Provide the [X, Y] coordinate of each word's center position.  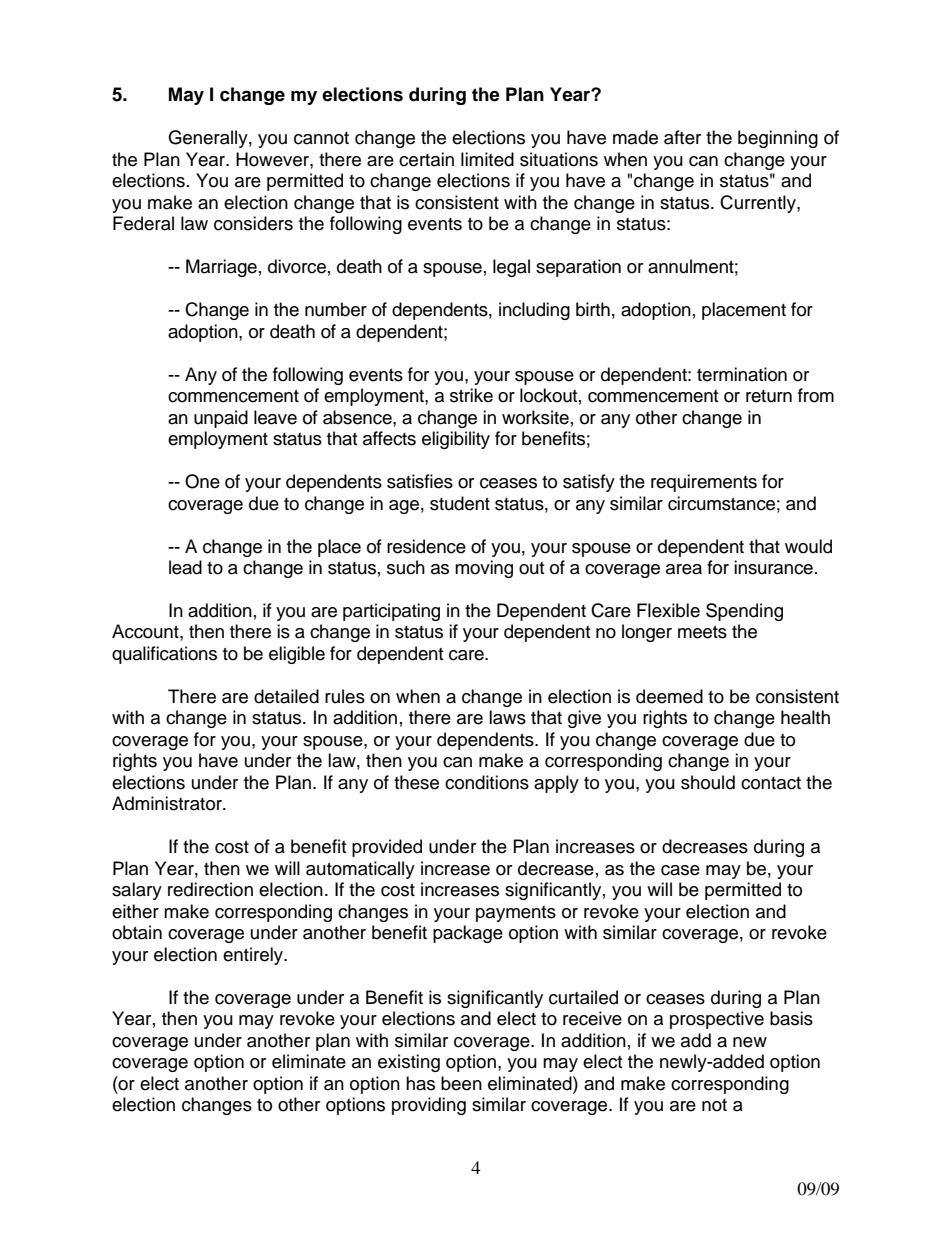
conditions [487, 782]
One [202, 481]
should [708, 782]
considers [253, 223]
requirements [704, 483]
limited [487, 159]
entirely [254, 956]
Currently [759, 204]
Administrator [168, 803]
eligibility [456, 440]
